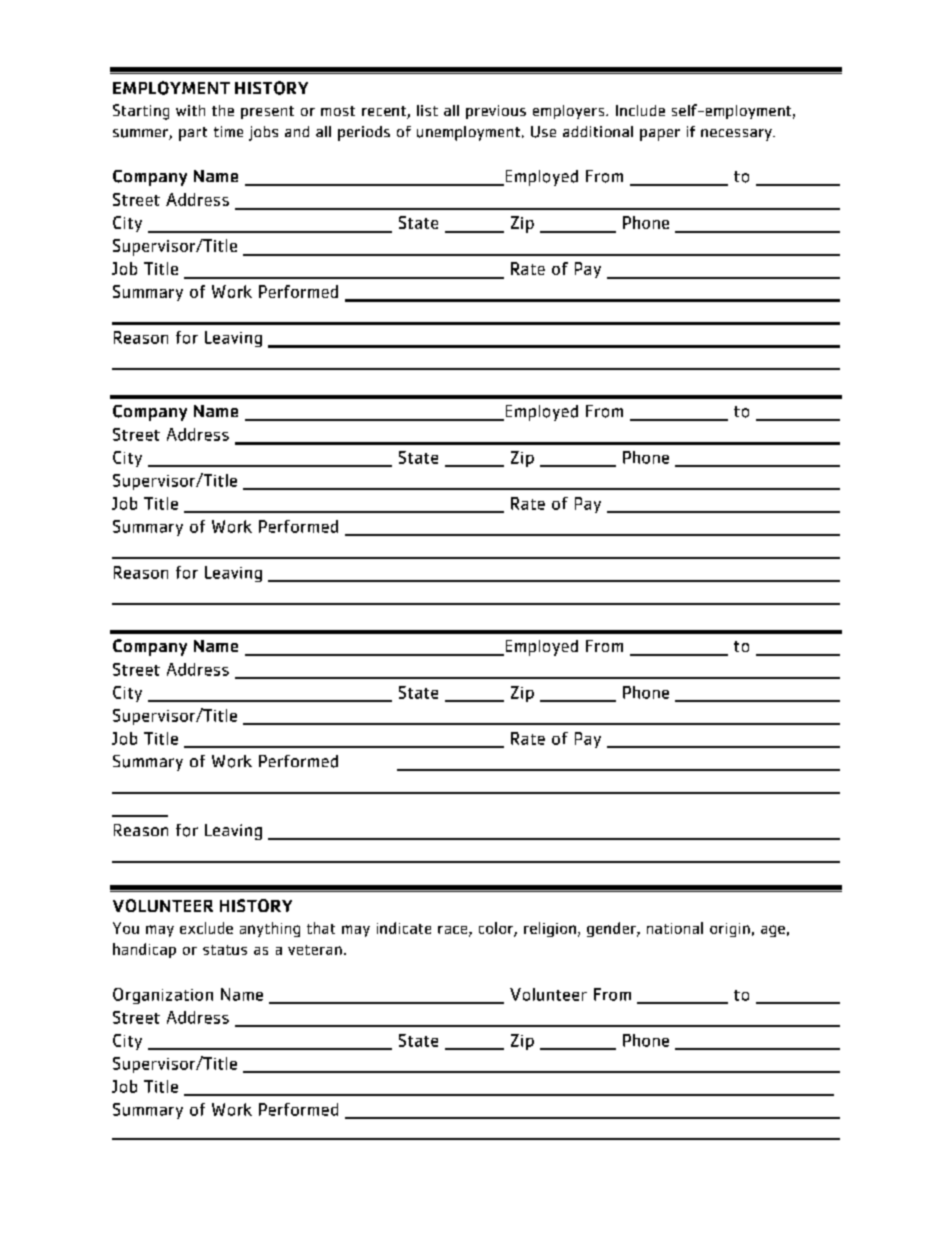 The image size is (952, 1233). What do you see at coordinates (550, 929) in the document?
I see `religion` at bounding box center [550, 929].
